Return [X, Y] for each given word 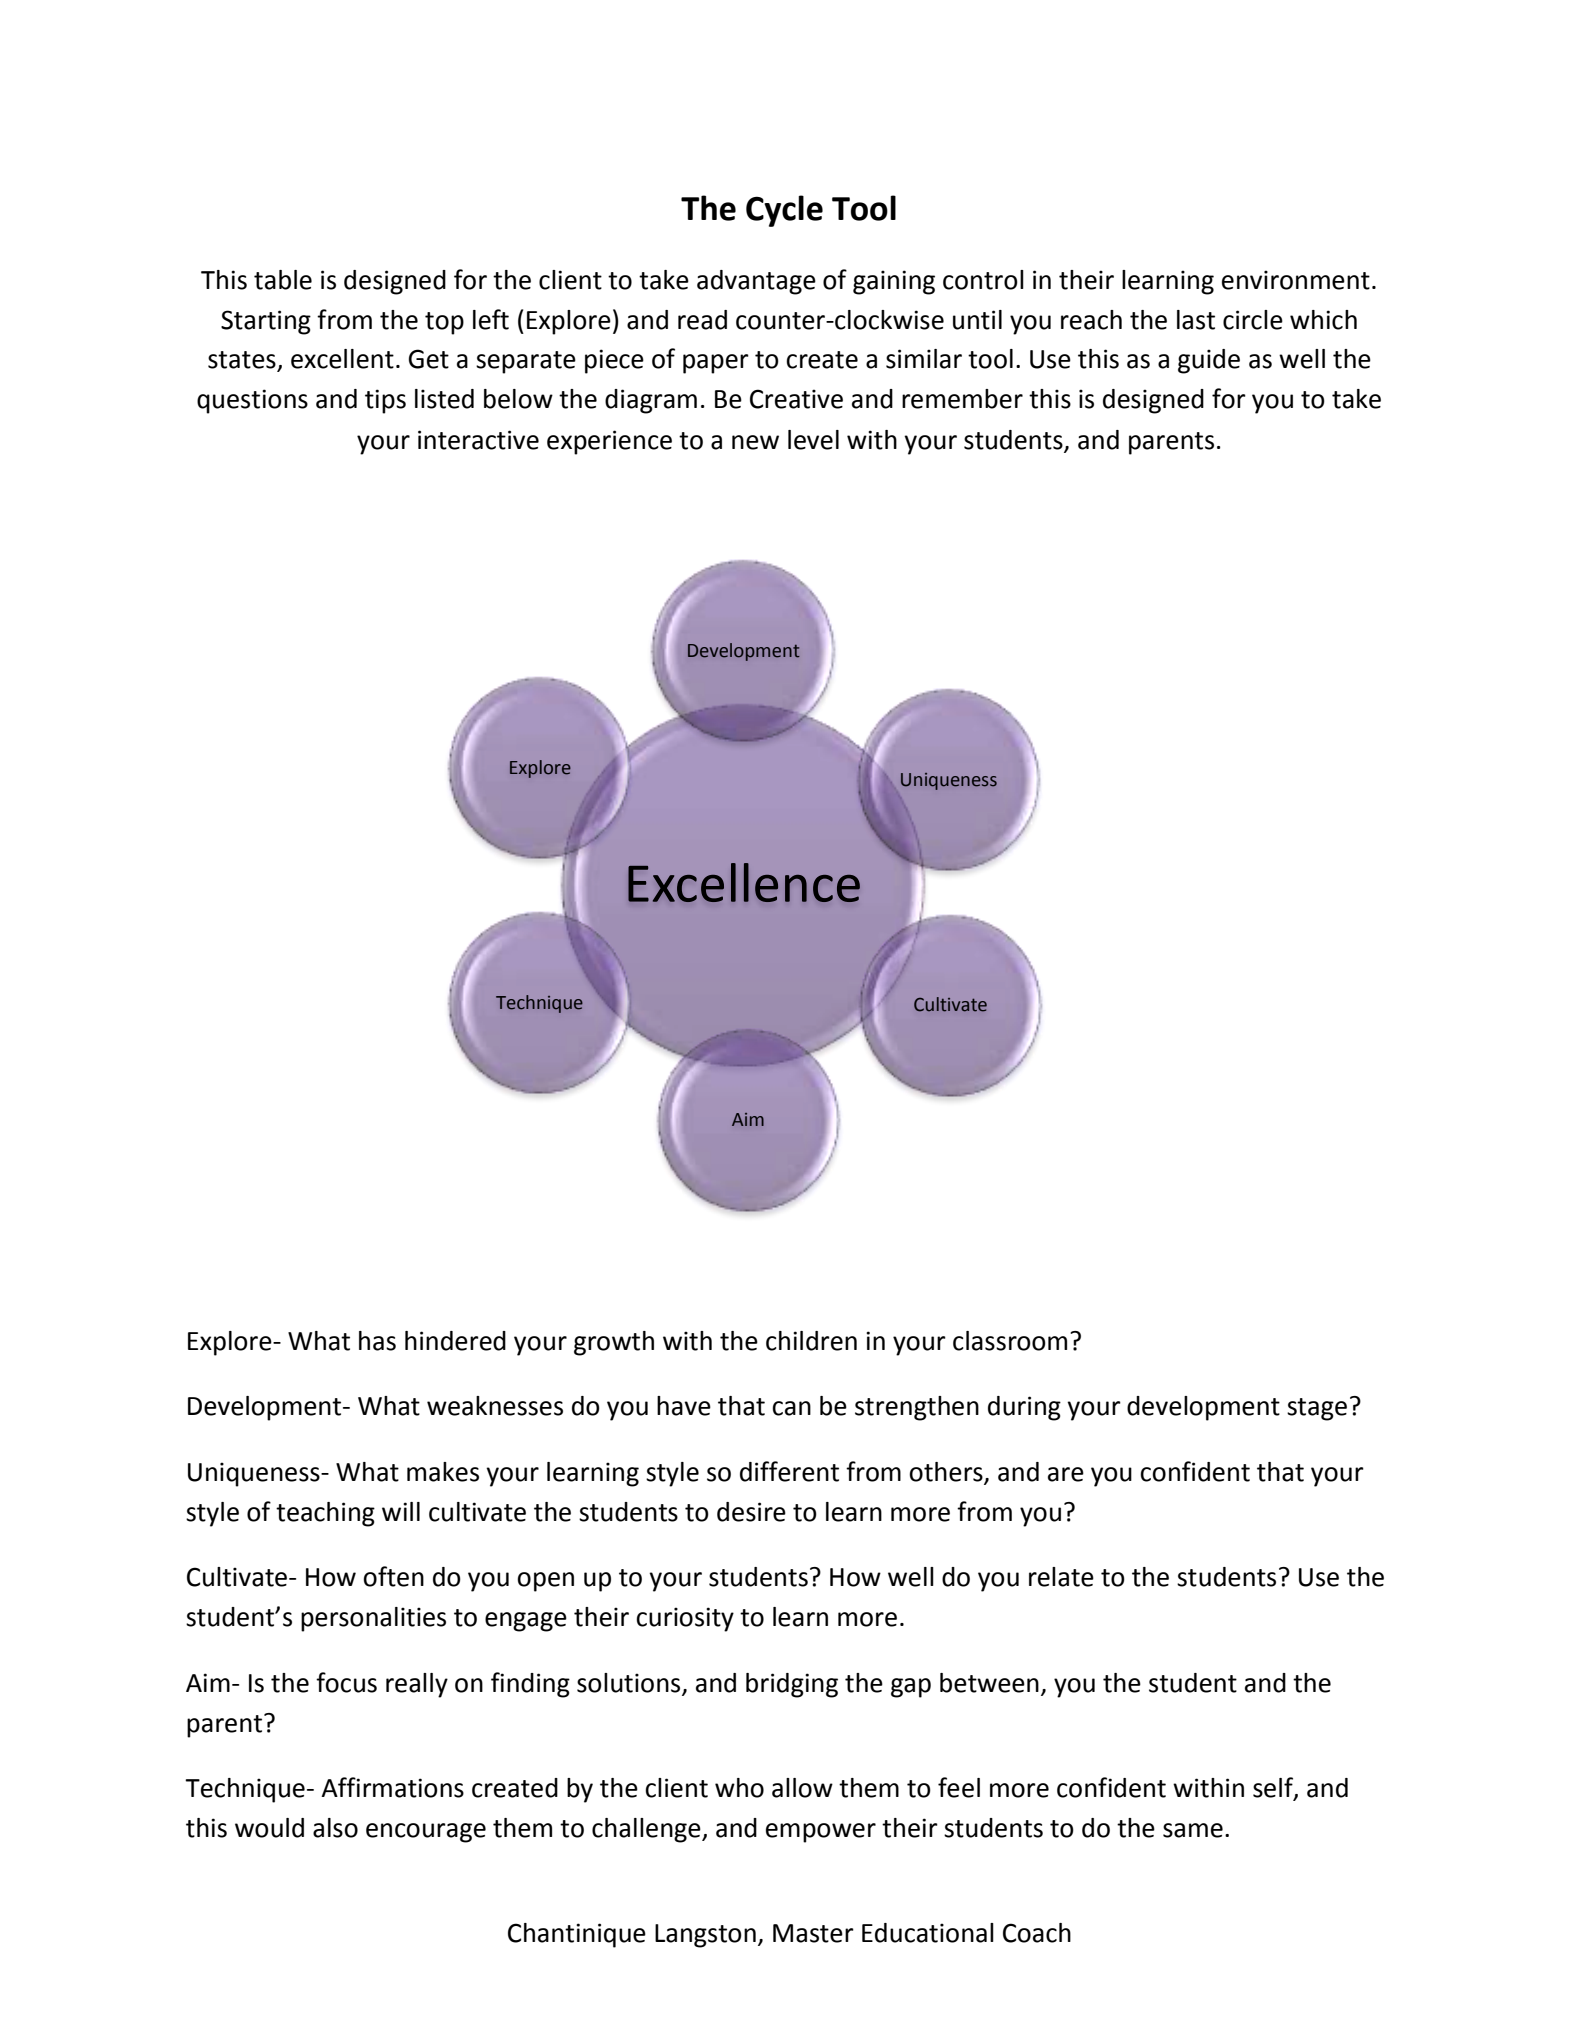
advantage [756, 282]
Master [813, 1933]
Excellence [744, 882]
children [811, 1341]
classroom [1010, 1341]
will [401, 1511]
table [283, 280]
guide [1209, 361]
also [335, 1828]
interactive [478, 440]
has [377, 1341]
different [789, 1471]
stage [1317, 1409]
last [1196, 320]
